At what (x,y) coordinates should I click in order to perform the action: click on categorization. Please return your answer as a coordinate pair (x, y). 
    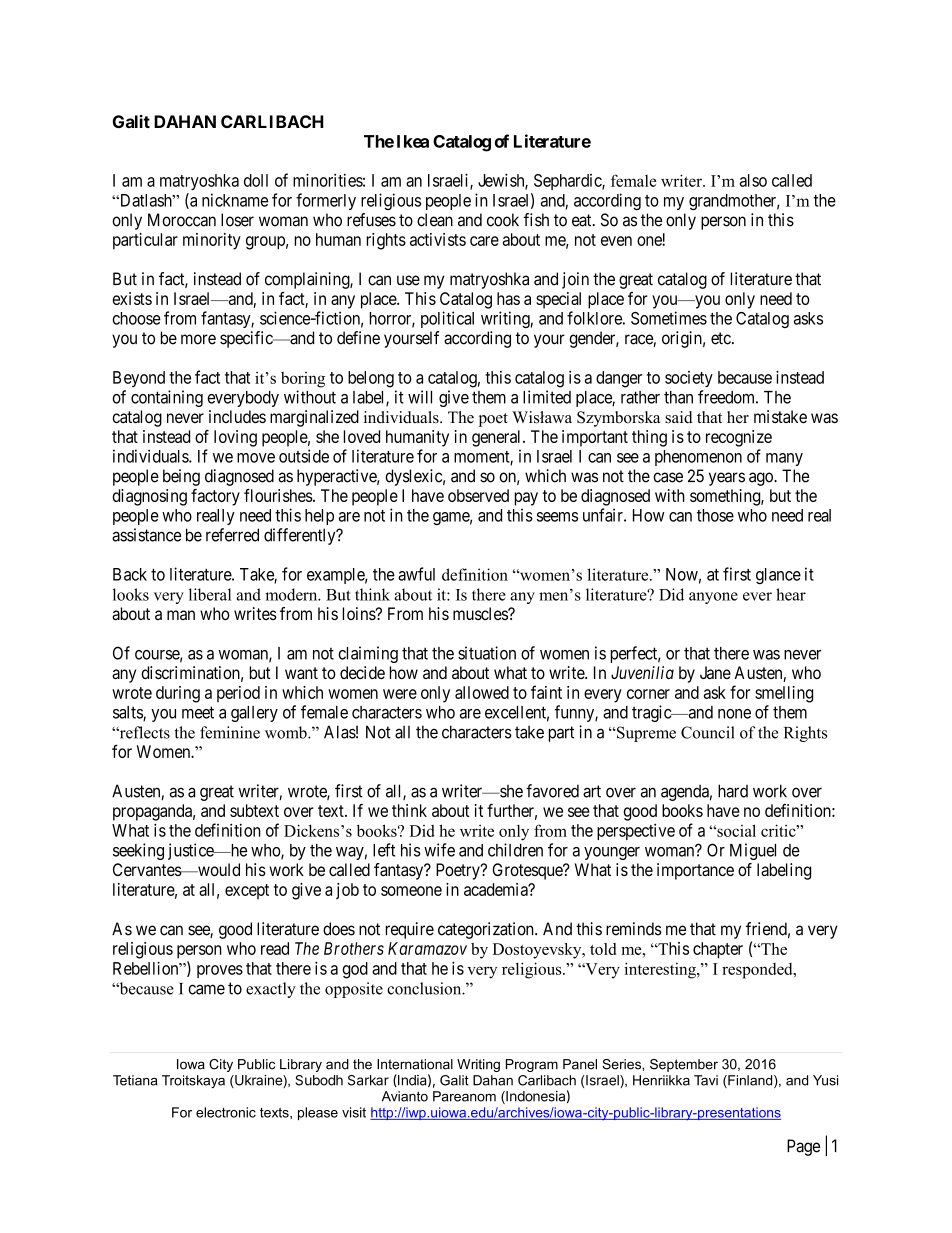
    Looking at the image, I should click on (487, 930).
